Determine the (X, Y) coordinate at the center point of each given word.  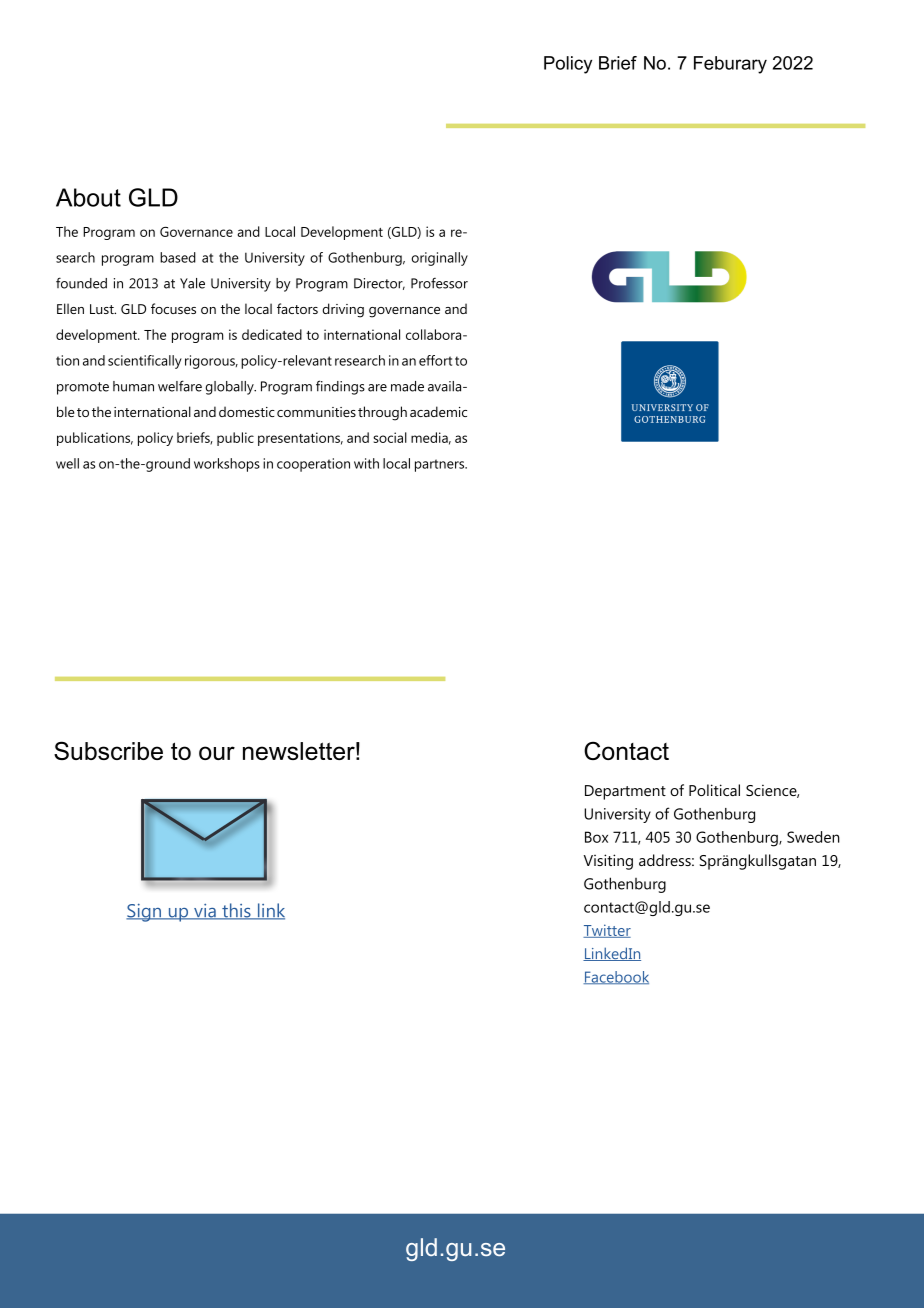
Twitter (607, 931)
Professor (439, 283)
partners (441, 465)
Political (714, 790)
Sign (145, 912)
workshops (227, 465)
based (178, 257)
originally (440, 259)
